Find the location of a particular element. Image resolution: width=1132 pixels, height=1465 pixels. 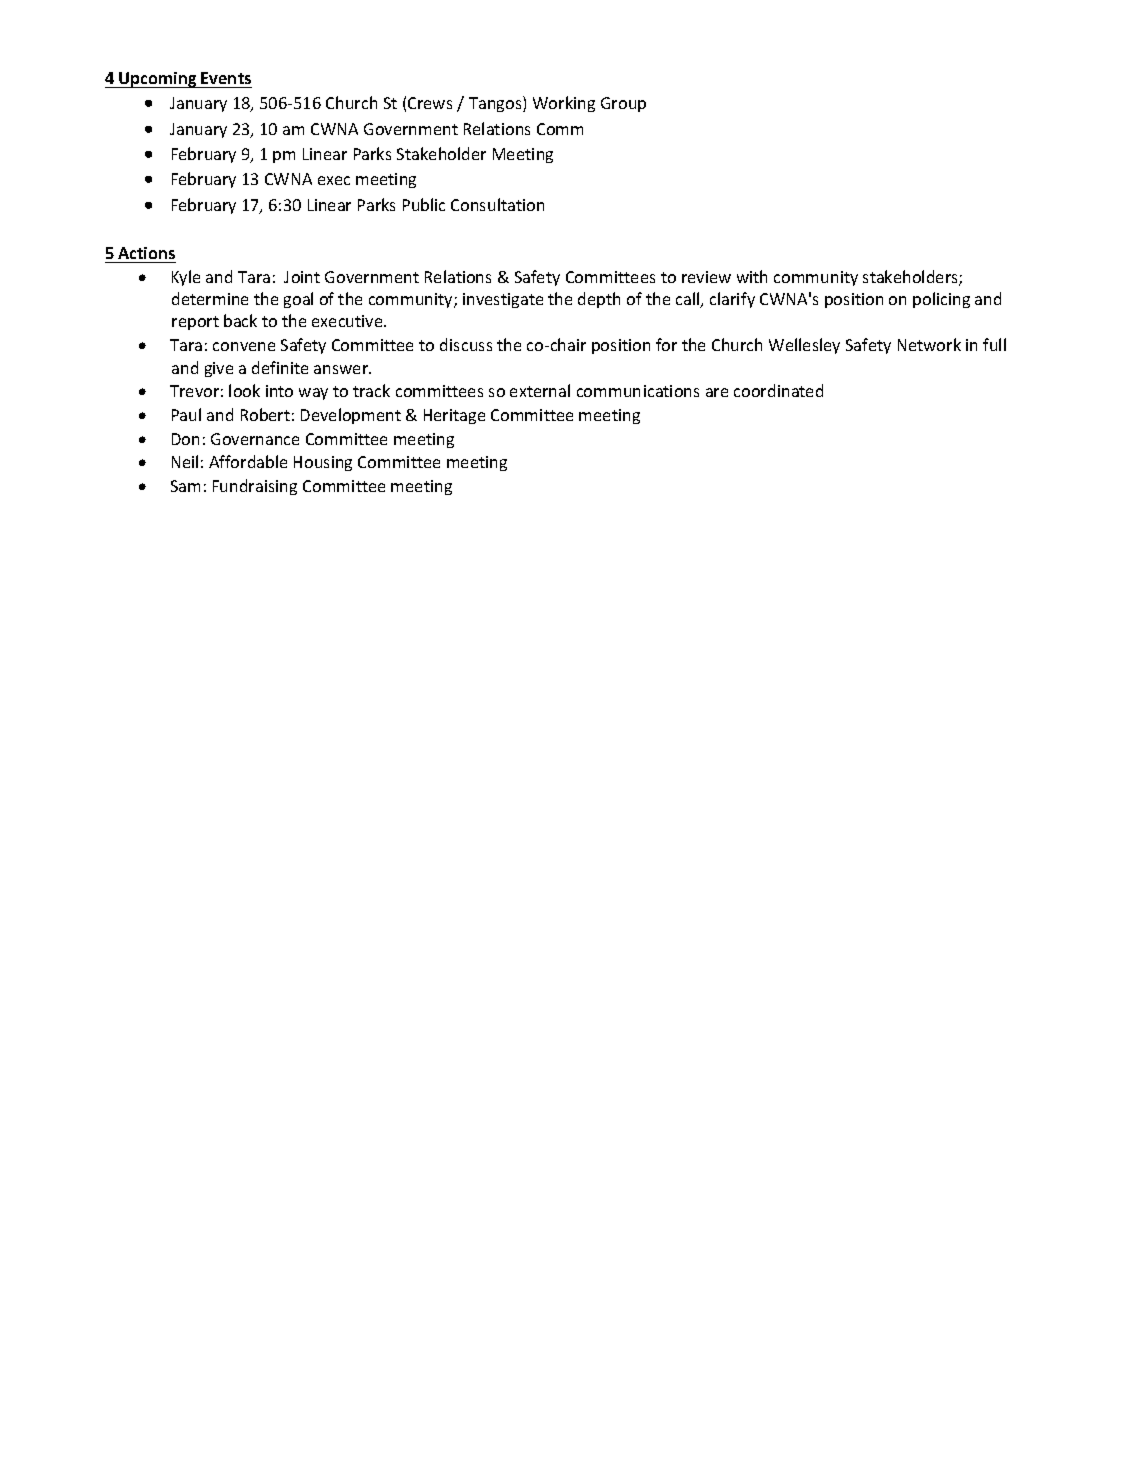

depth is located at coordinates (599, 300).
